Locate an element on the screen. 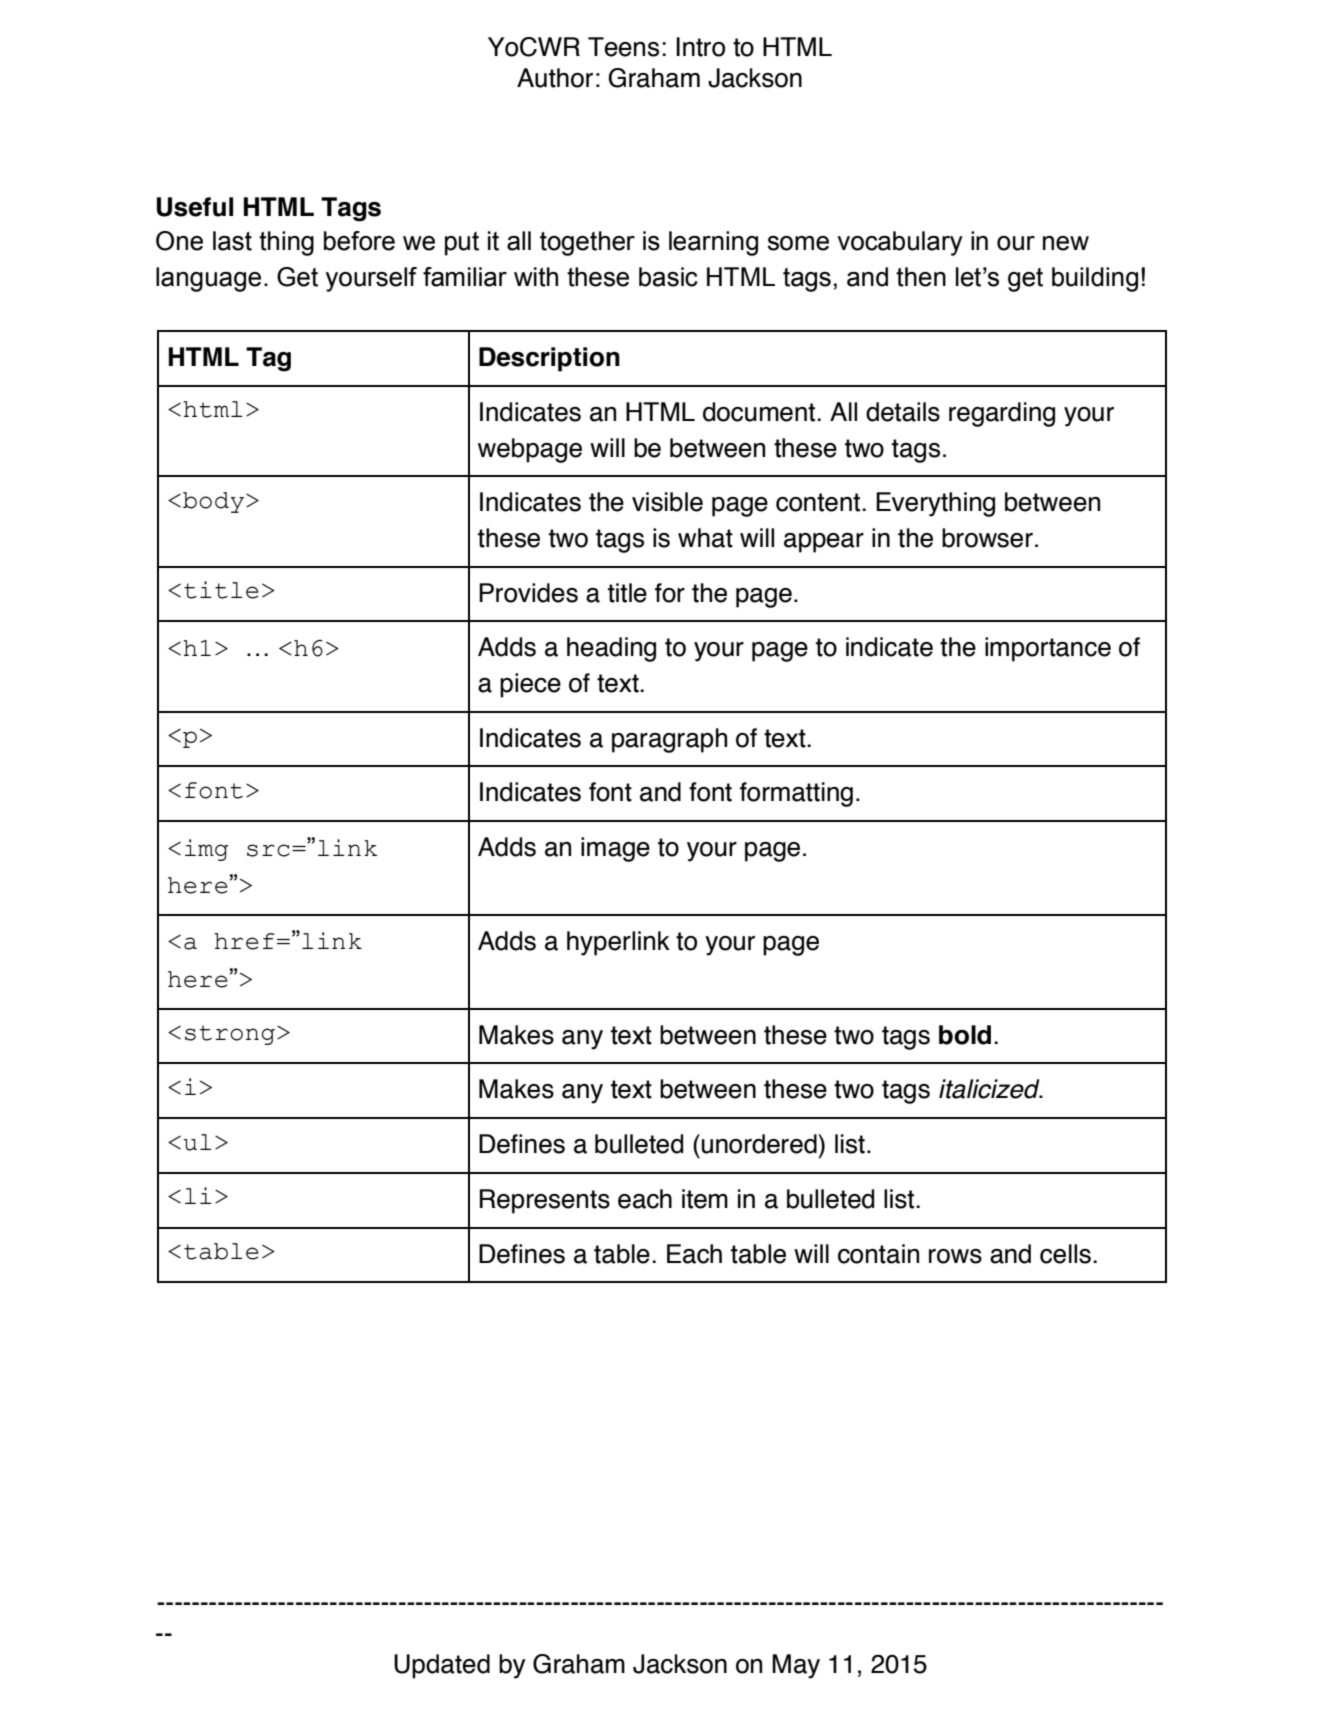 This screenshot has width=1320, height=1709. Updated is located at coordinates (442, 1666).
